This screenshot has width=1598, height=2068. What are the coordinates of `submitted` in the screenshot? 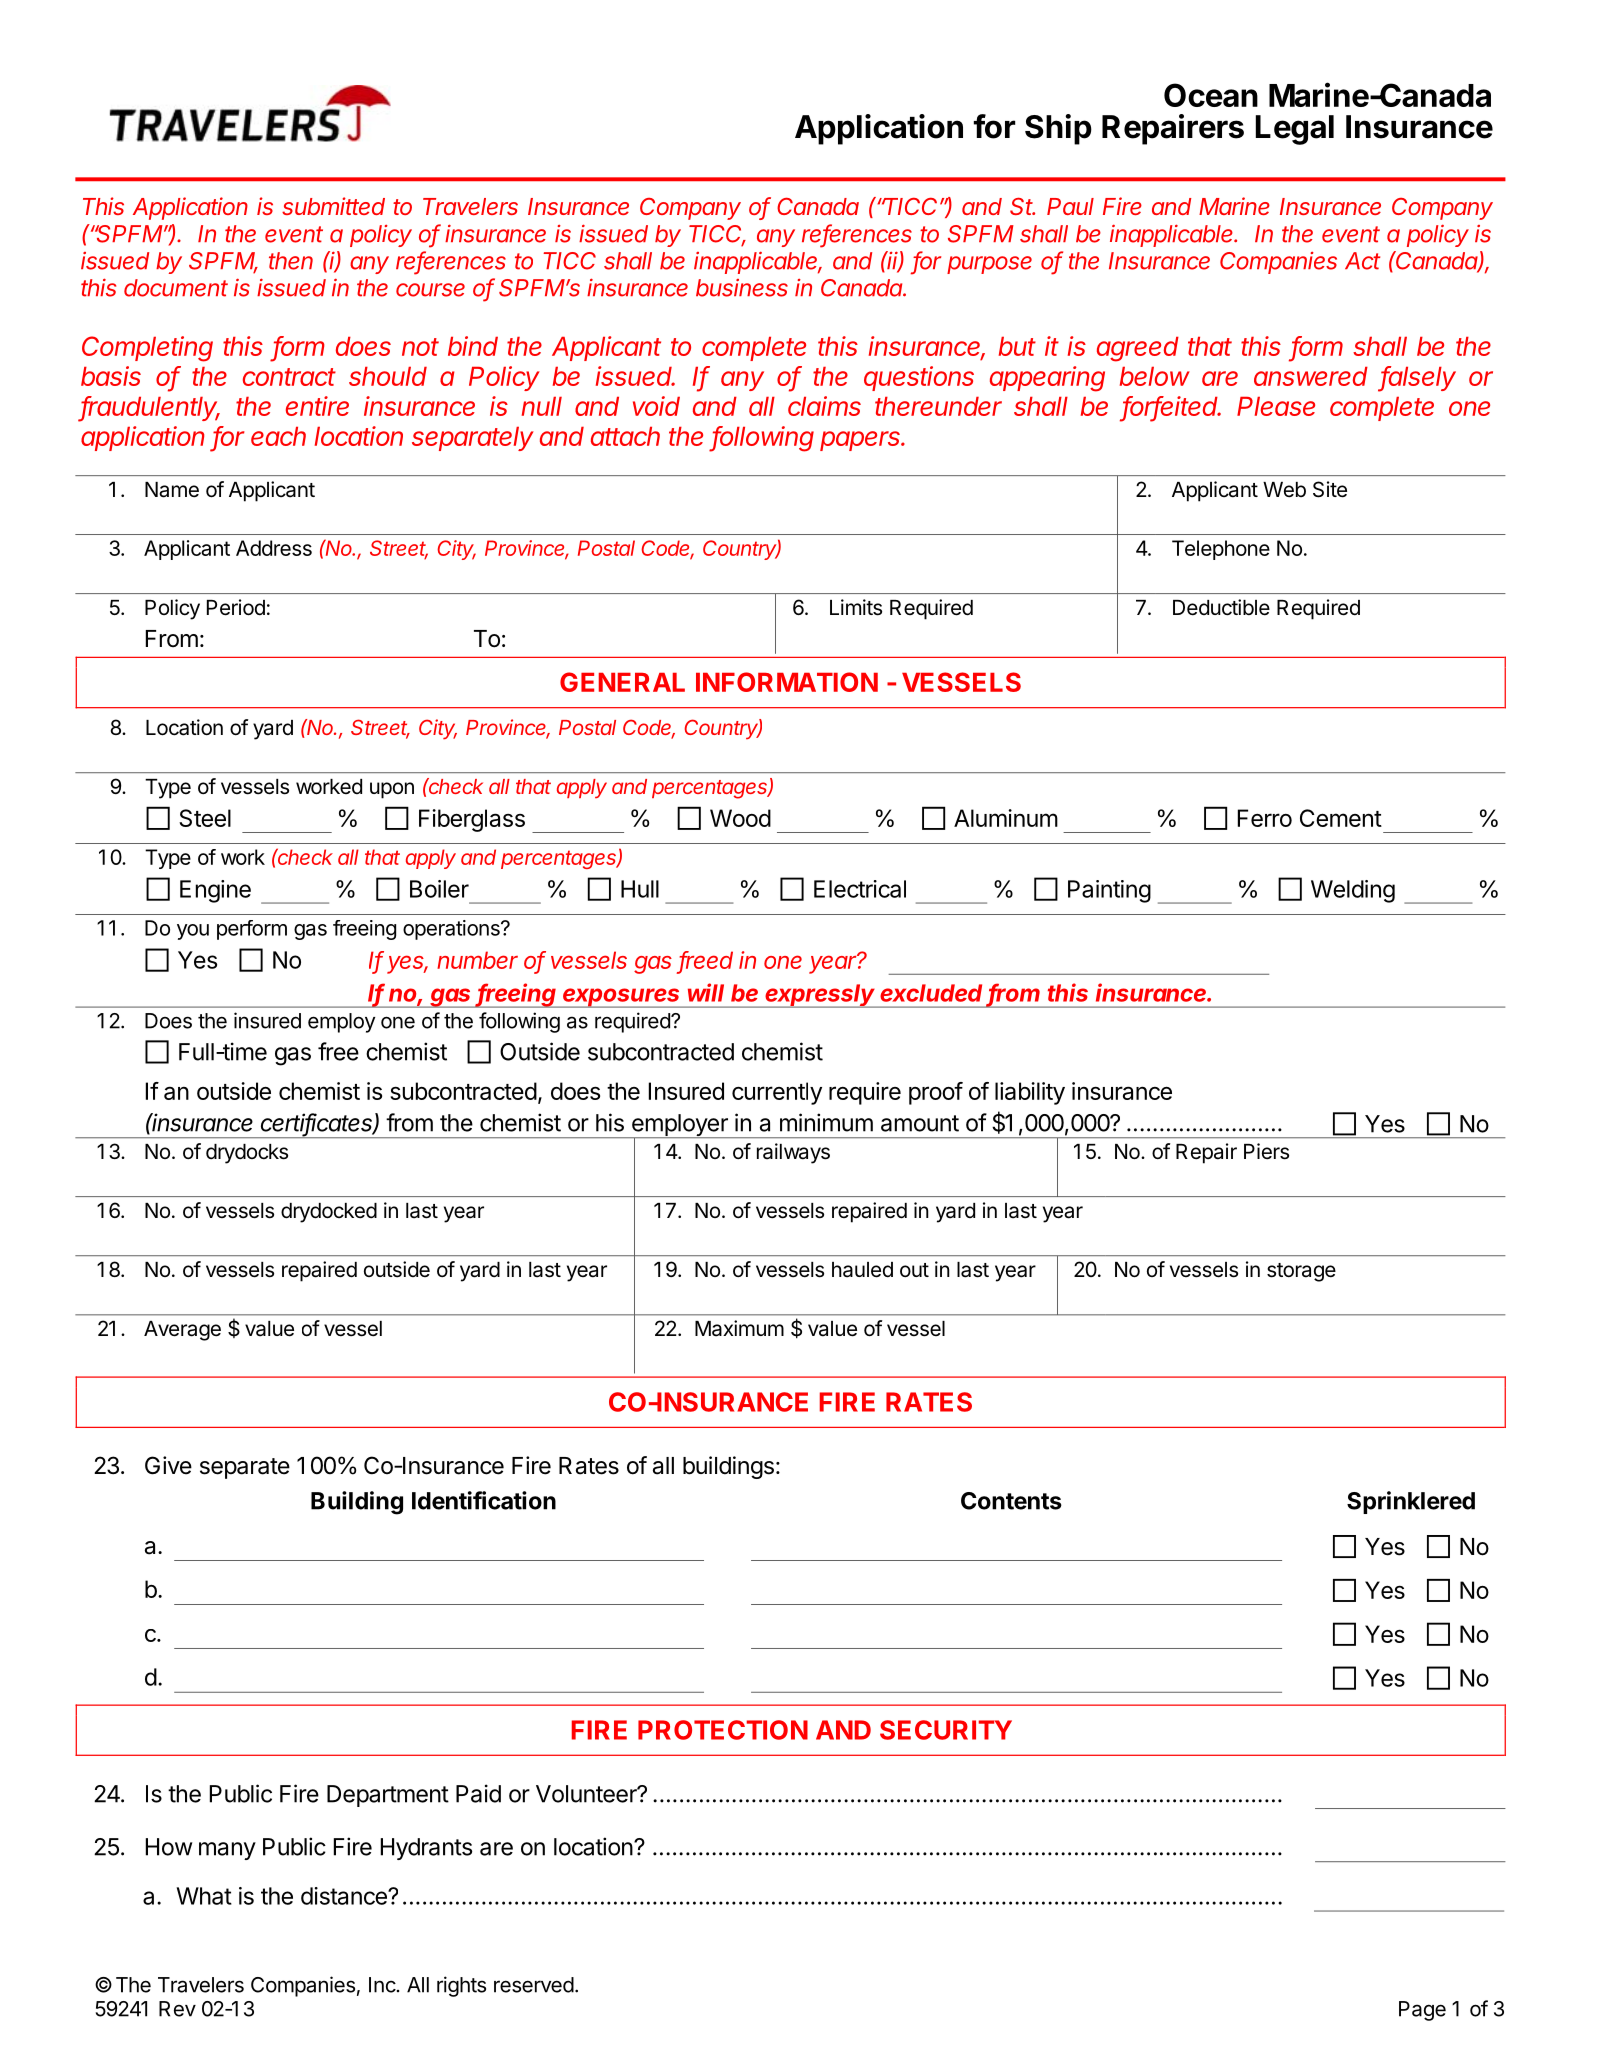 It's located at (333, 206).
